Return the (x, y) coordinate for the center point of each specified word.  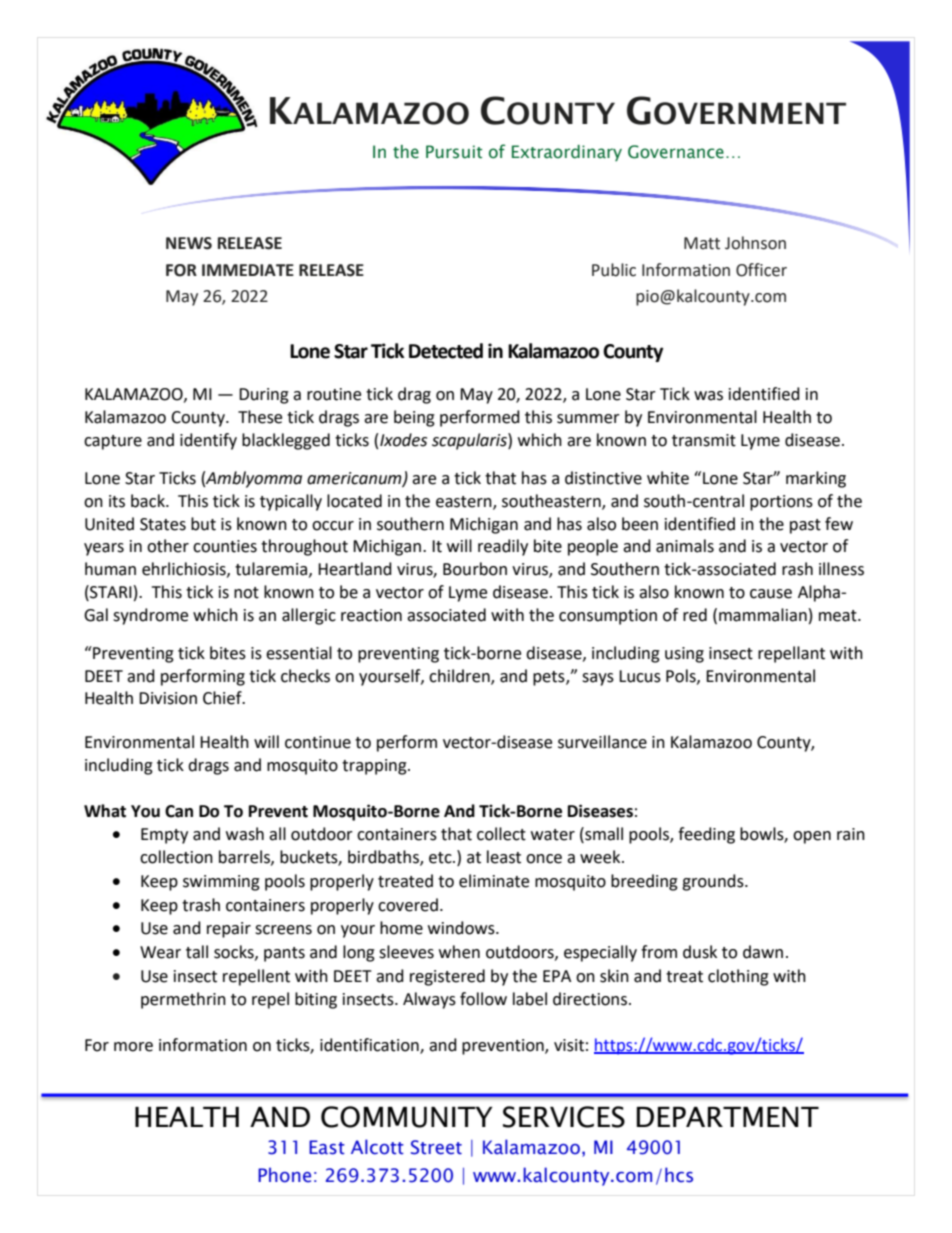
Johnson (755, 243)
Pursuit (454, 152)
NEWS (189, 243)
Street (436, 1147)
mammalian (763, 615)
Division (168, 698)
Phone (284, 1175)
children (460, 676)
